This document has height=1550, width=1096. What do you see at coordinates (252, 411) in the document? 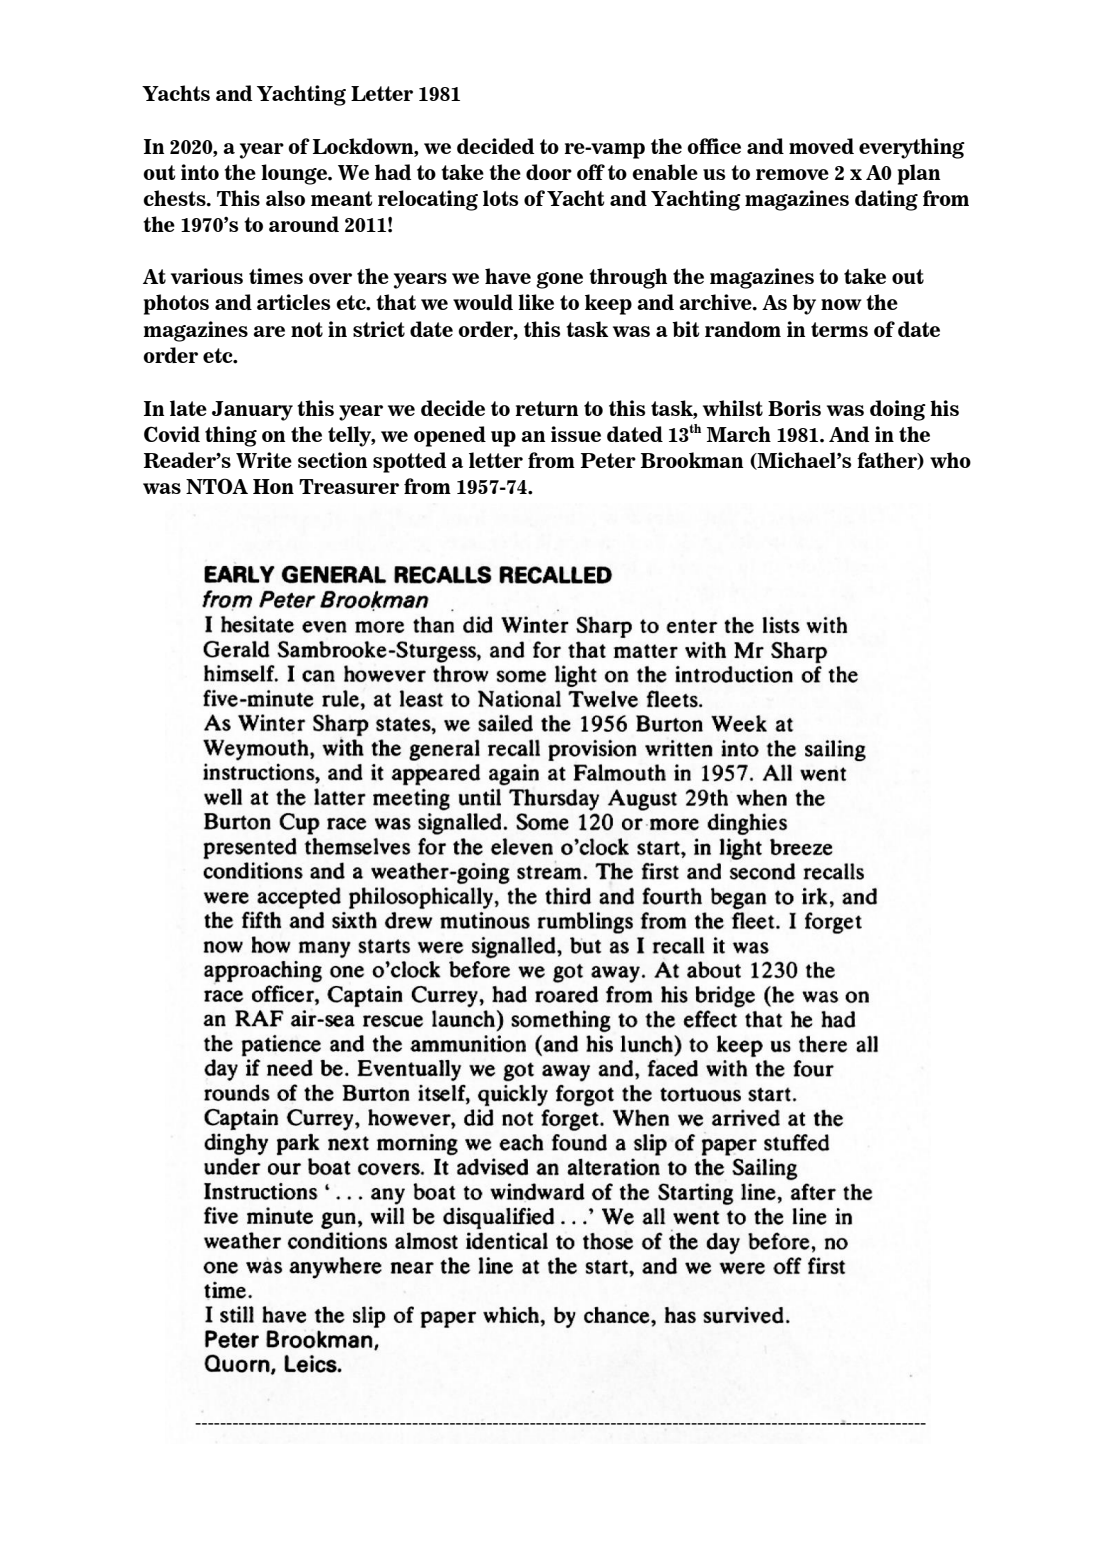
I see `January` at bounding box center [252, 411].
